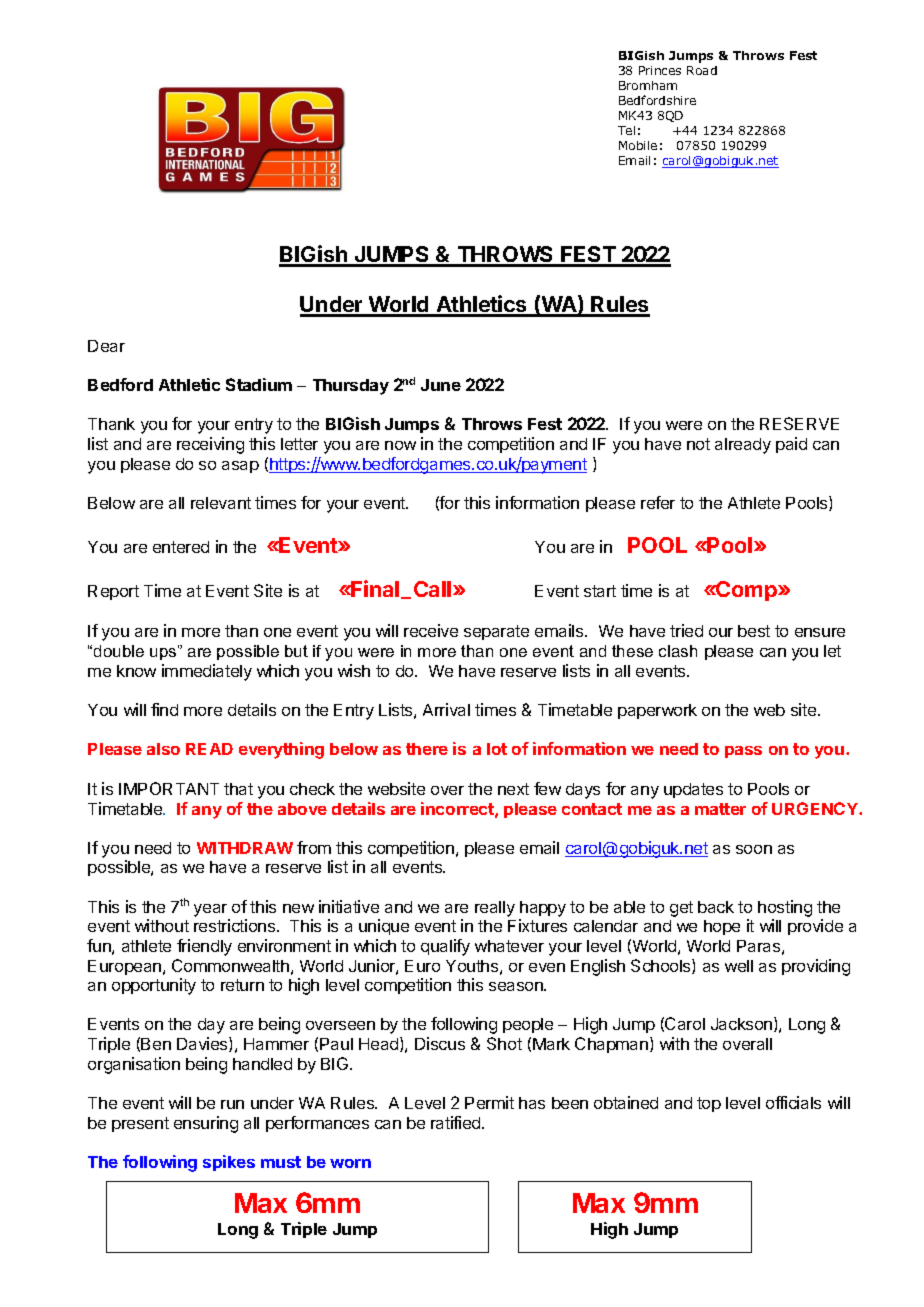 The width and height of the document is (924, 1307). Describe the element at coordinates (754, 631) in the document. I see `best` at that location.
